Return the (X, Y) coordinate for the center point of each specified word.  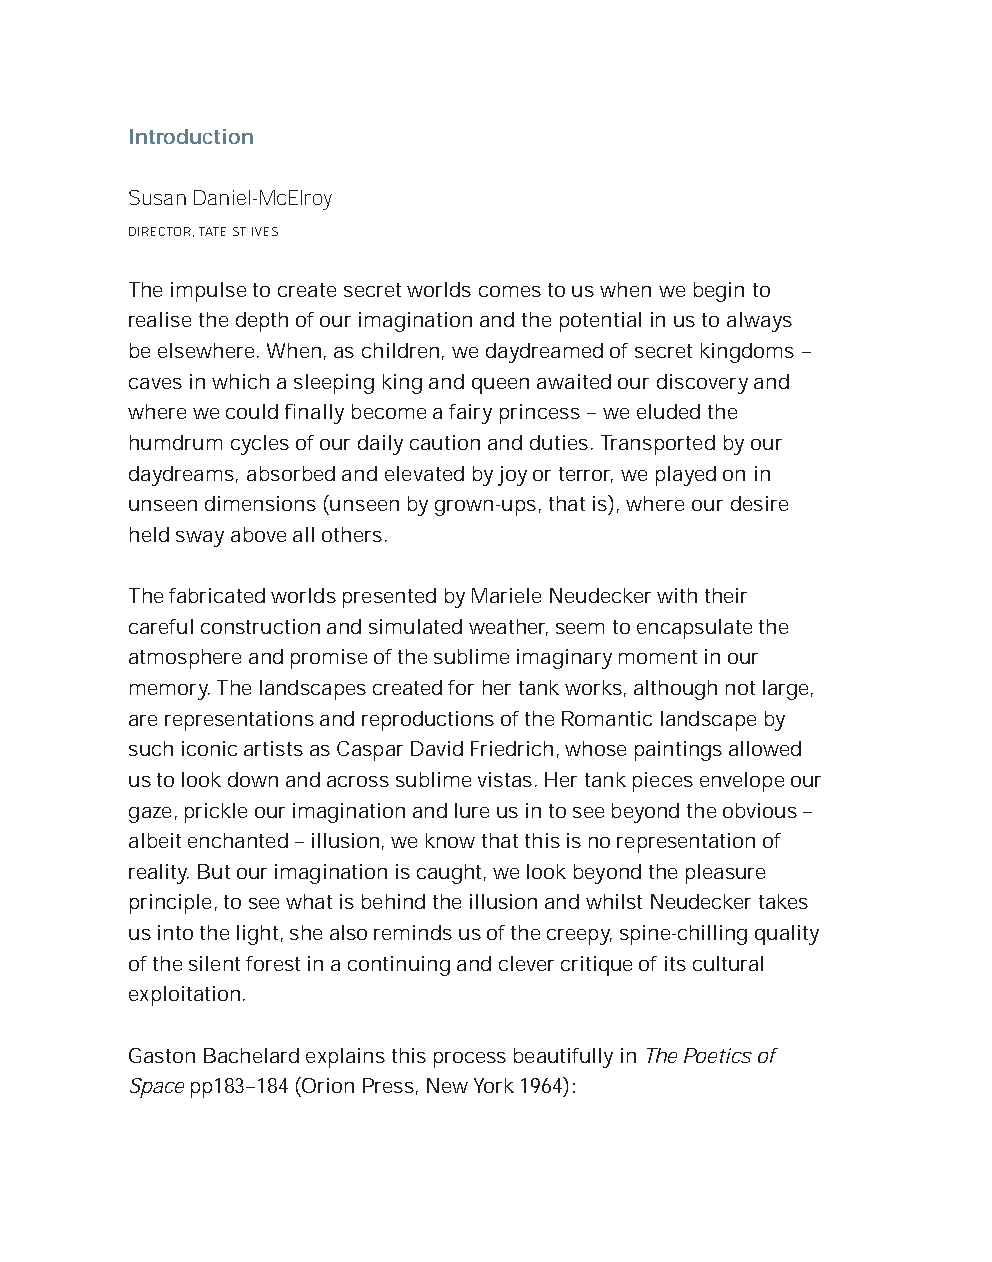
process (470, 1060)
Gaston (162, 1055)
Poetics (718, 1055)
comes (510, 291)
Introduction (191, 136)
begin (719, 292)
